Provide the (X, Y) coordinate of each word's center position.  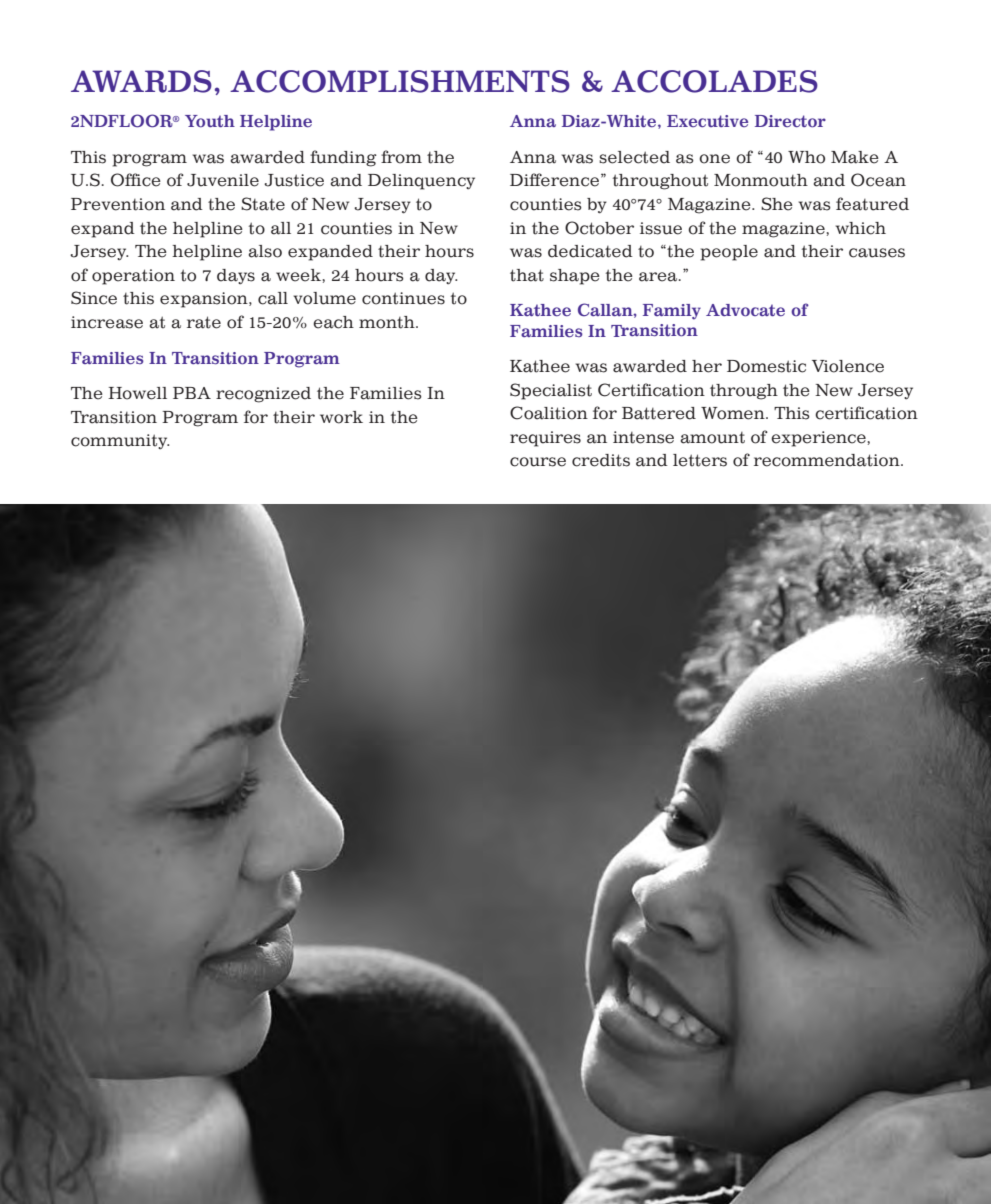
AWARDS (141, 81)
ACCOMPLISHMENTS (400, 81)
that (527, 275)
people (729, 253)
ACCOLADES (714, 81)
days (236, 277)
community (120, 442)
